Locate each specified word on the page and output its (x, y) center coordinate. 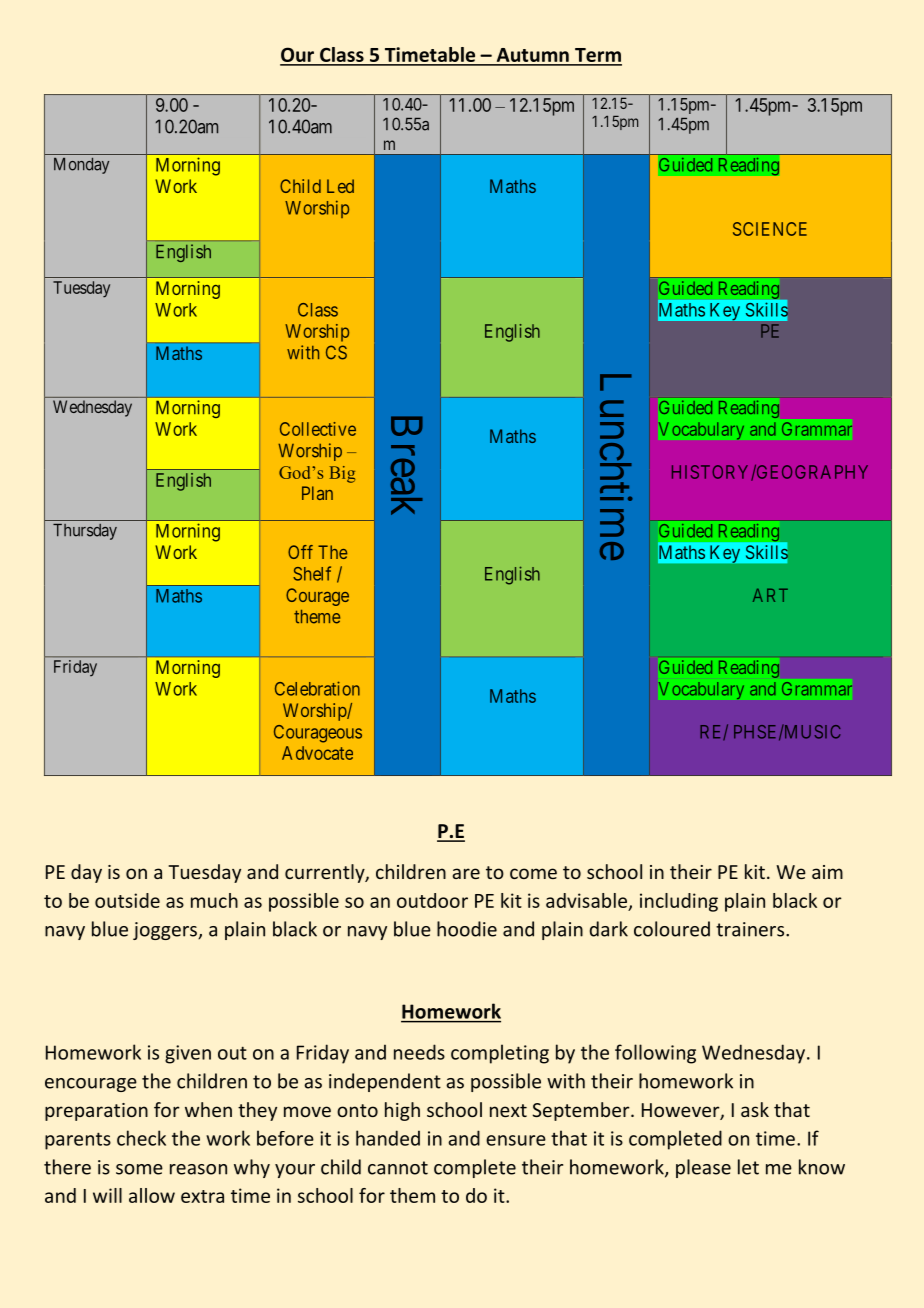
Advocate (317, 753)
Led (340, 186)
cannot (398, 1168)
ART (770, 595)
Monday (81, 166)
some (139, 1169)
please (703, 1168)
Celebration (317, 688)
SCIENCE (770, 229)
